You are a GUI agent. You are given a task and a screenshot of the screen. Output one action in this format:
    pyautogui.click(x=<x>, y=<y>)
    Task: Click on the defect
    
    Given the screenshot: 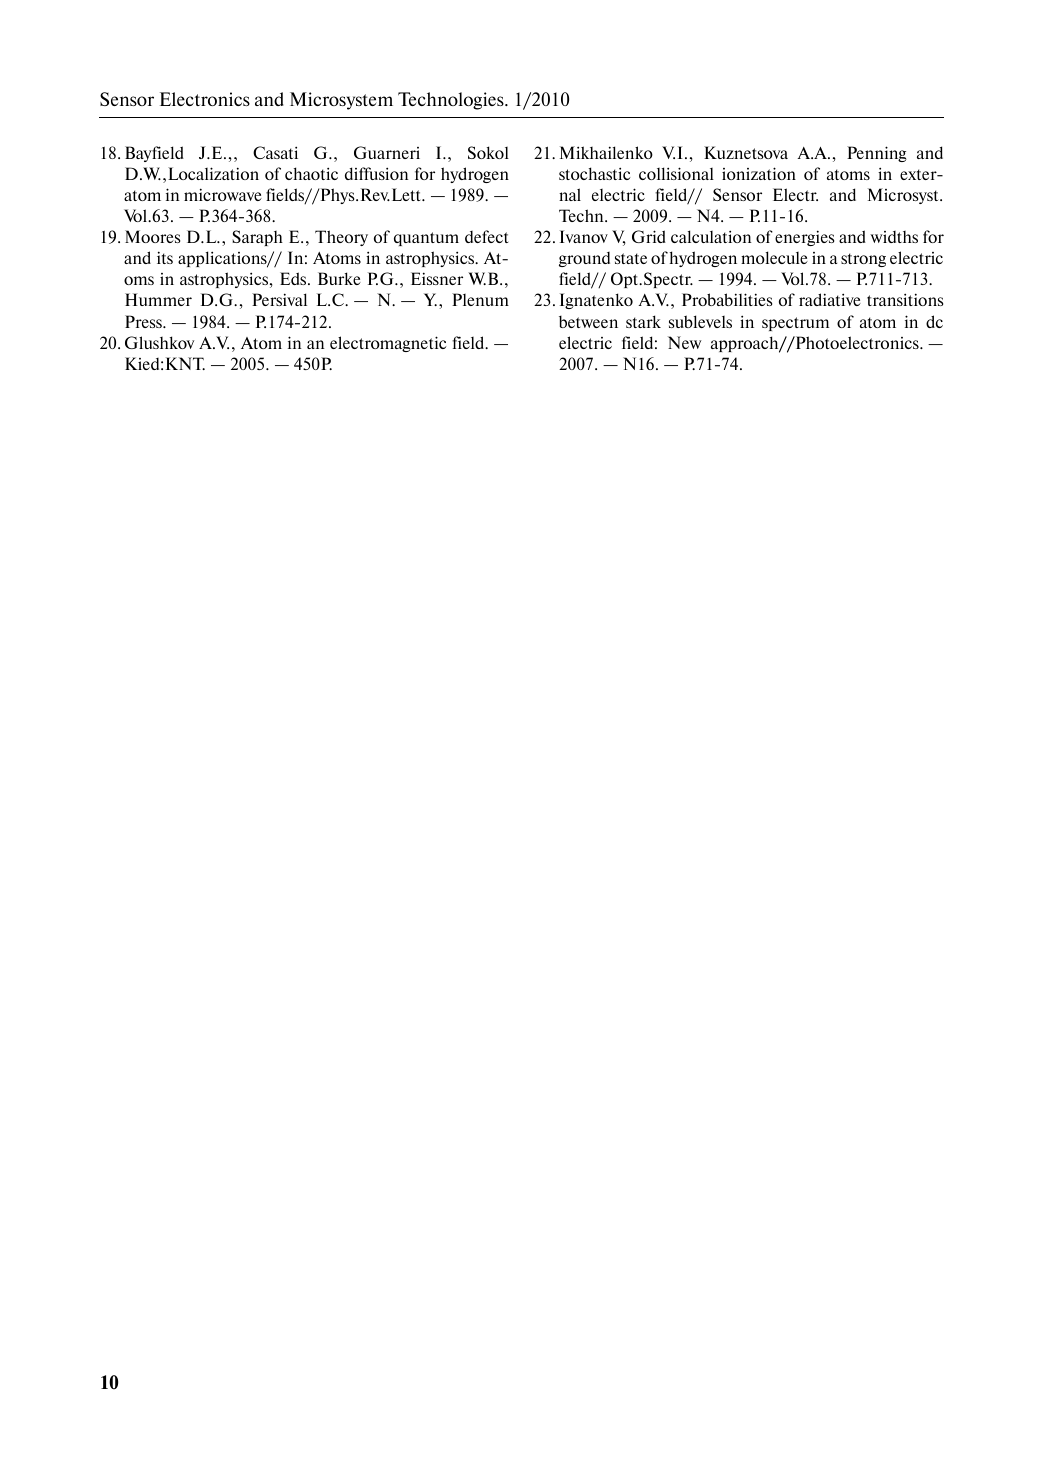 What is the action you would take?
    pyautogui.click(x=486, y=236)
